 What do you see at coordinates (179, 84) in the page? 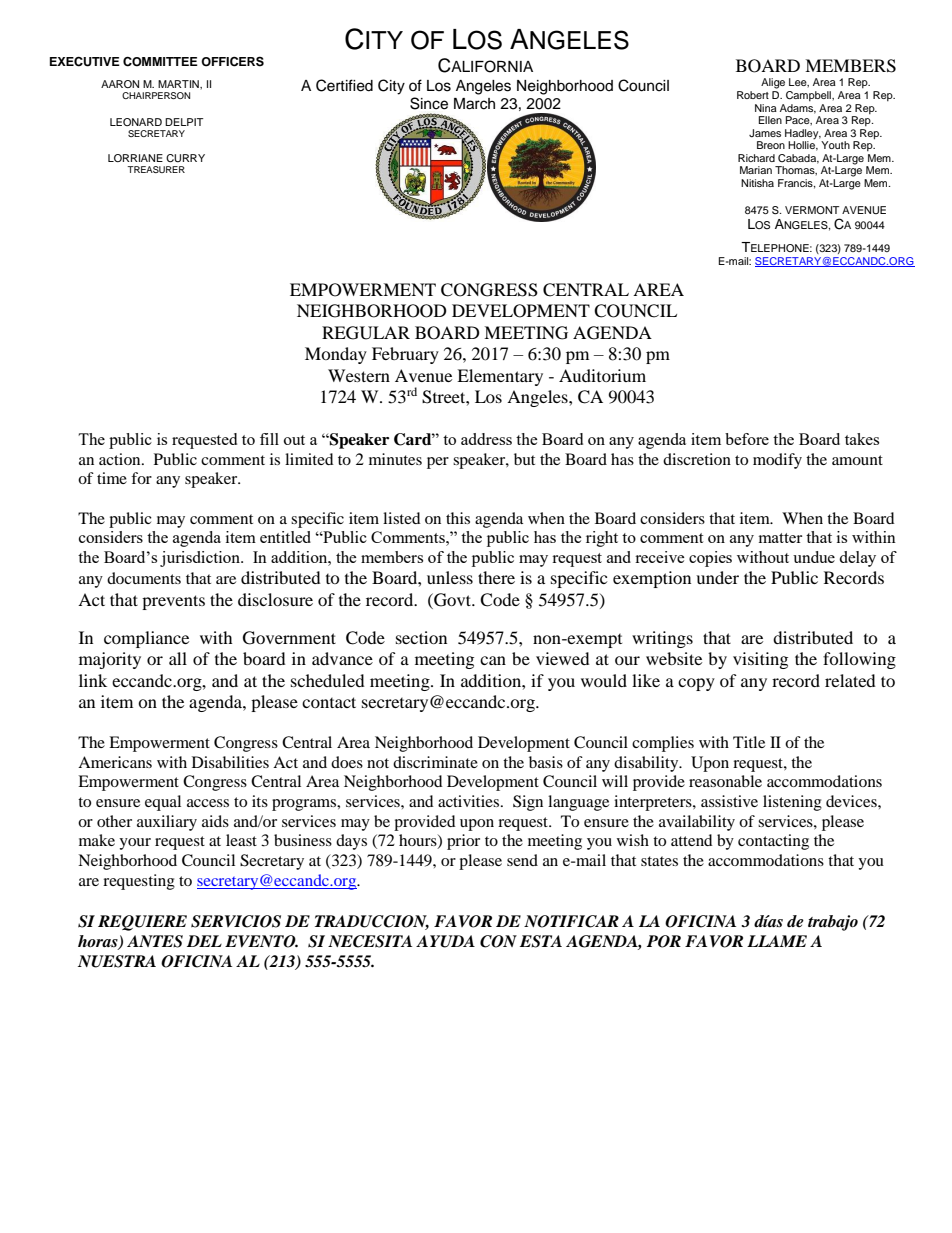
I see `MARTIN` at bounding box center [179, 84].
